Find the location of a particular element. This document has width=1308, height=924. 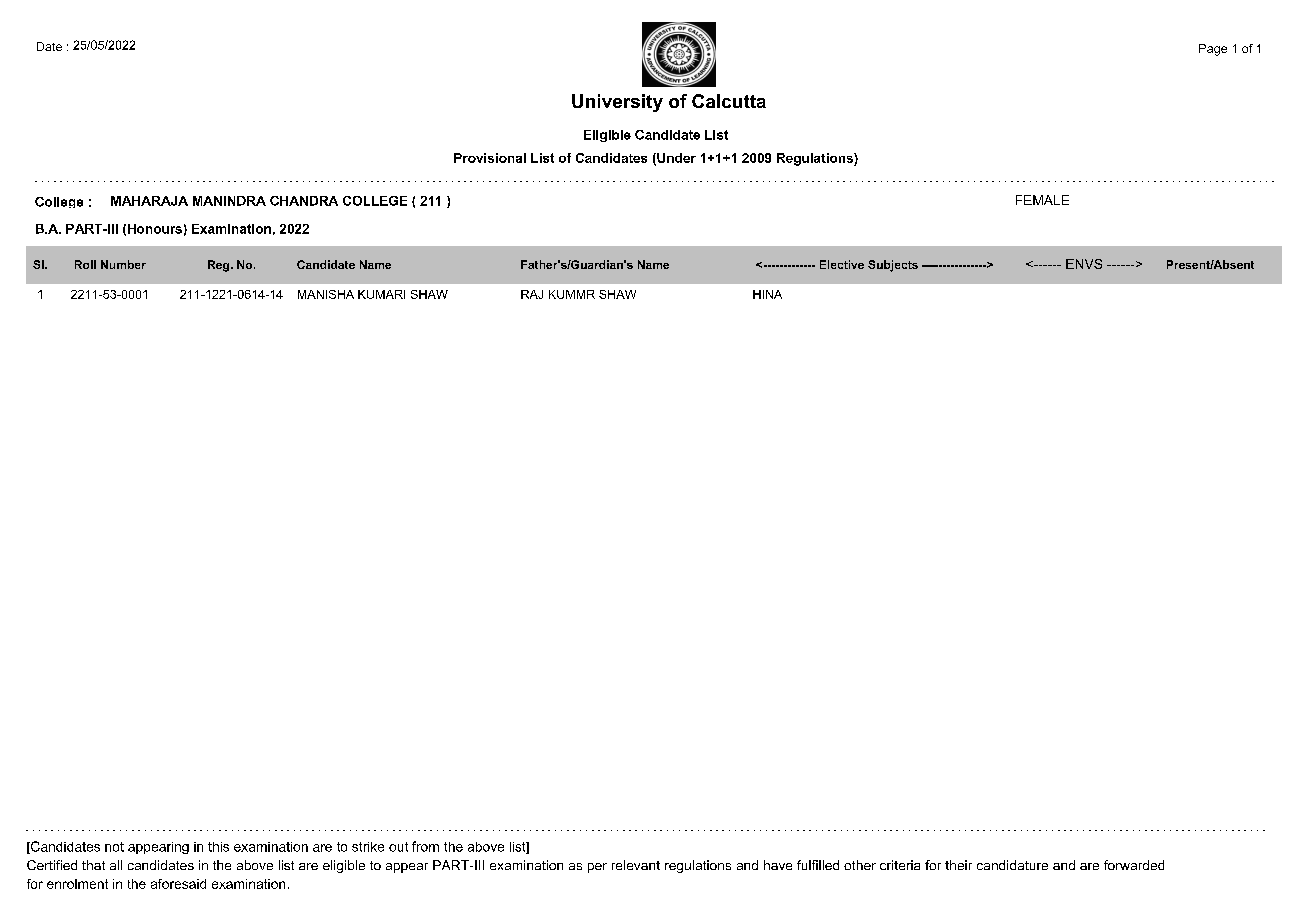

Page is located at coordinates (1213, 50).
